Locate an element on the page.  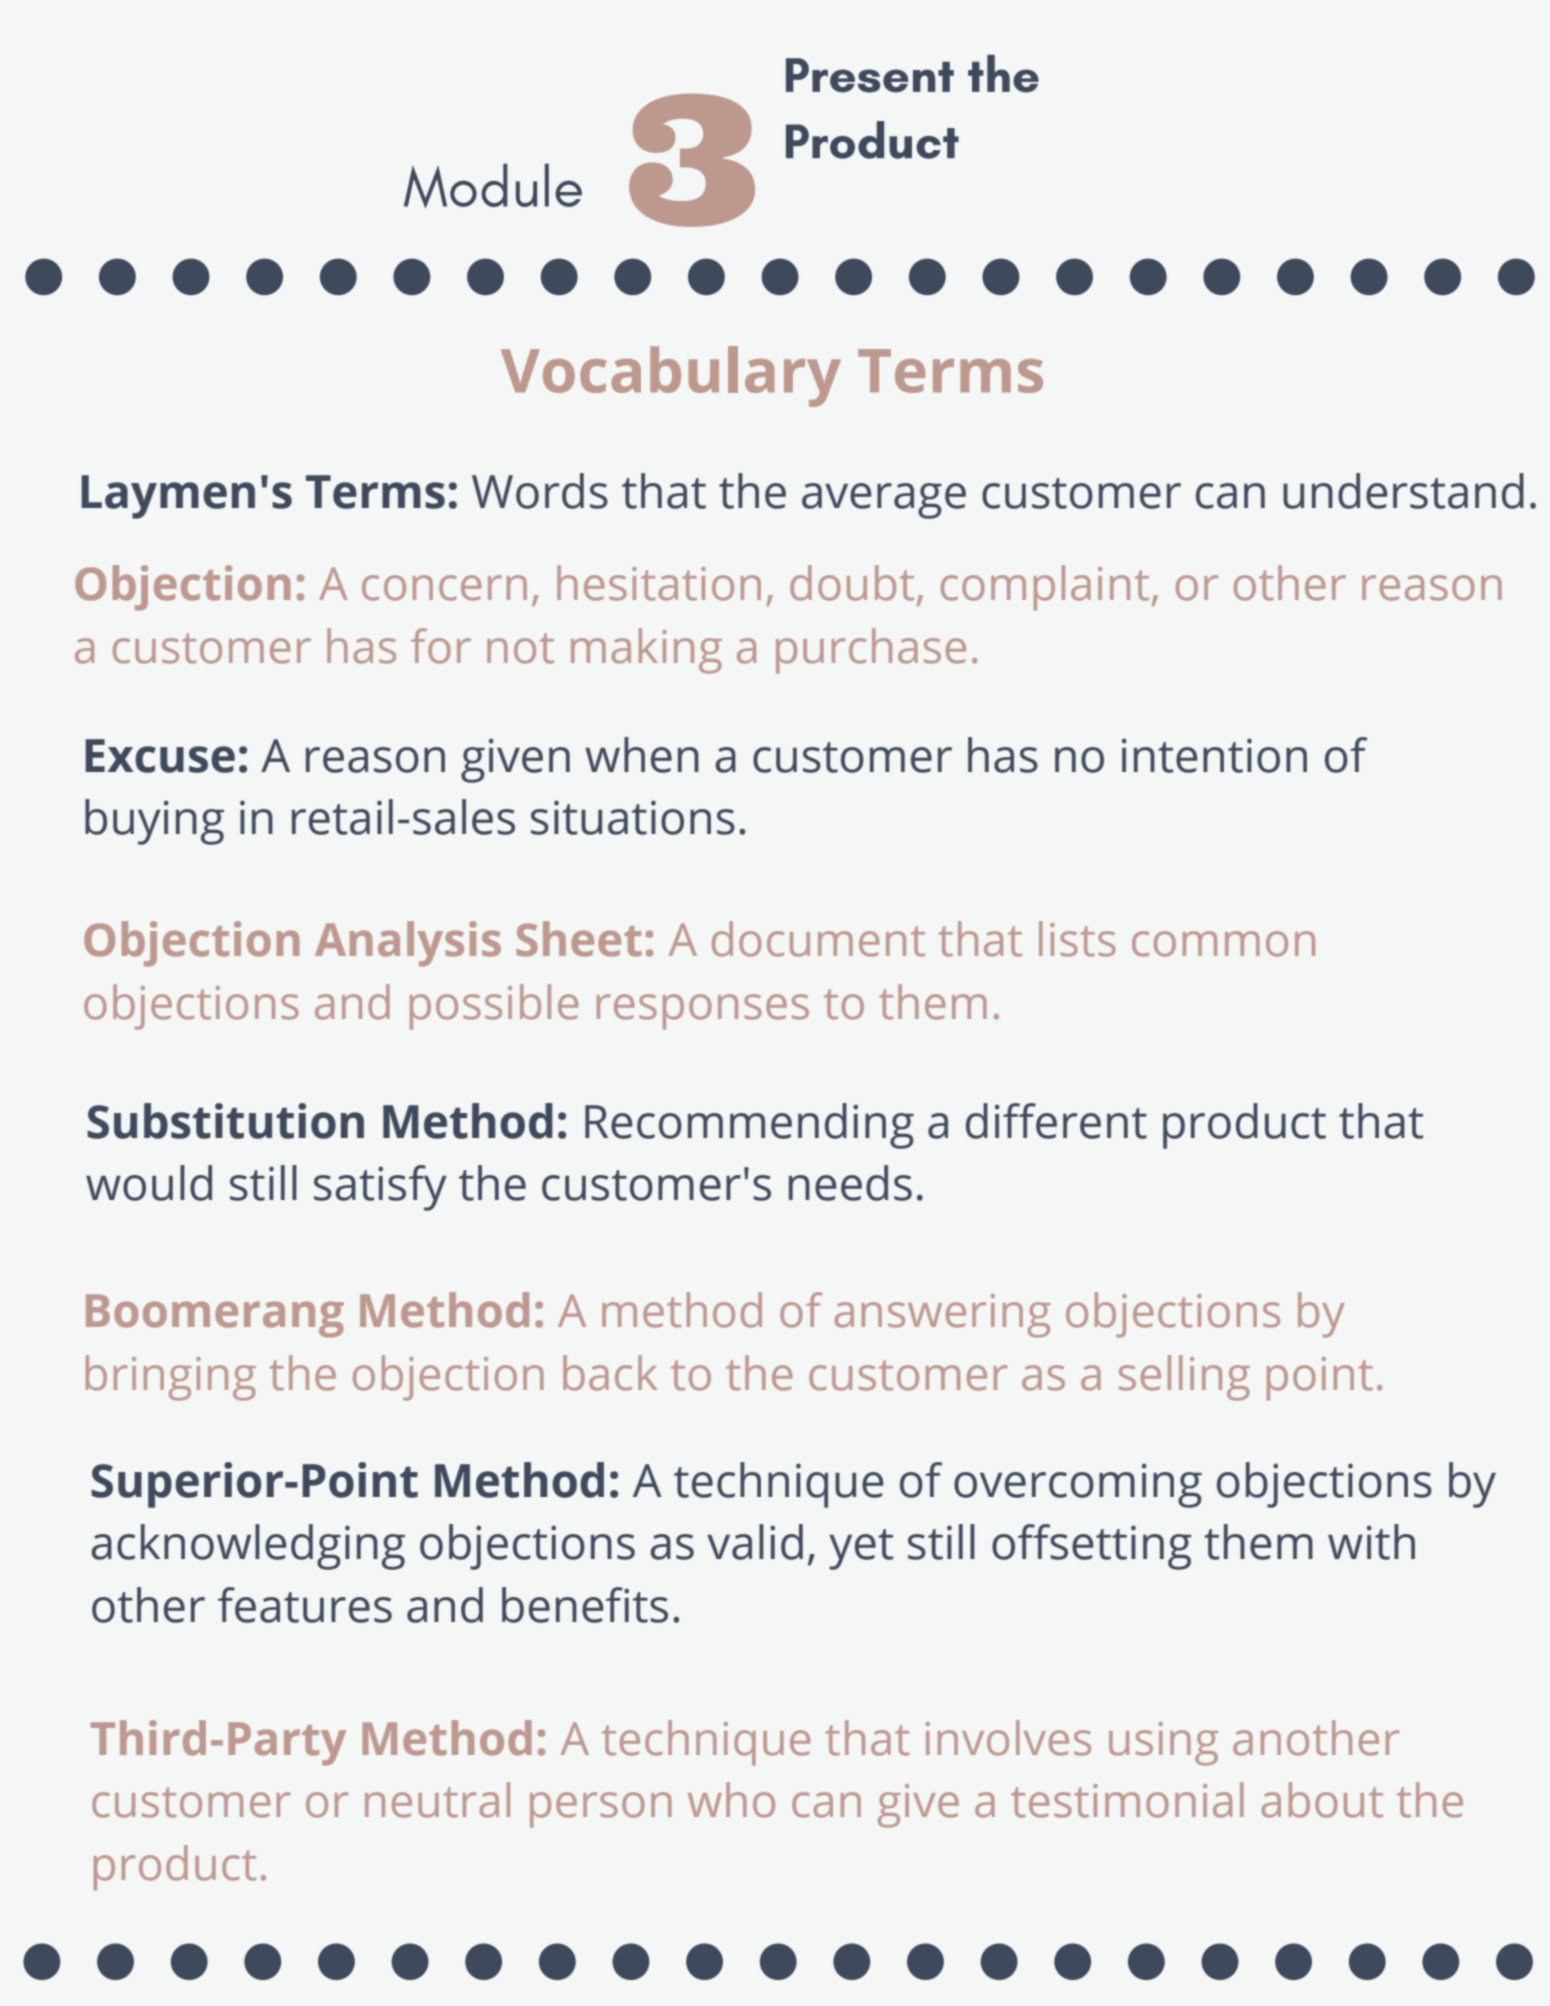
understand is located at coordinates (1403, 491).
